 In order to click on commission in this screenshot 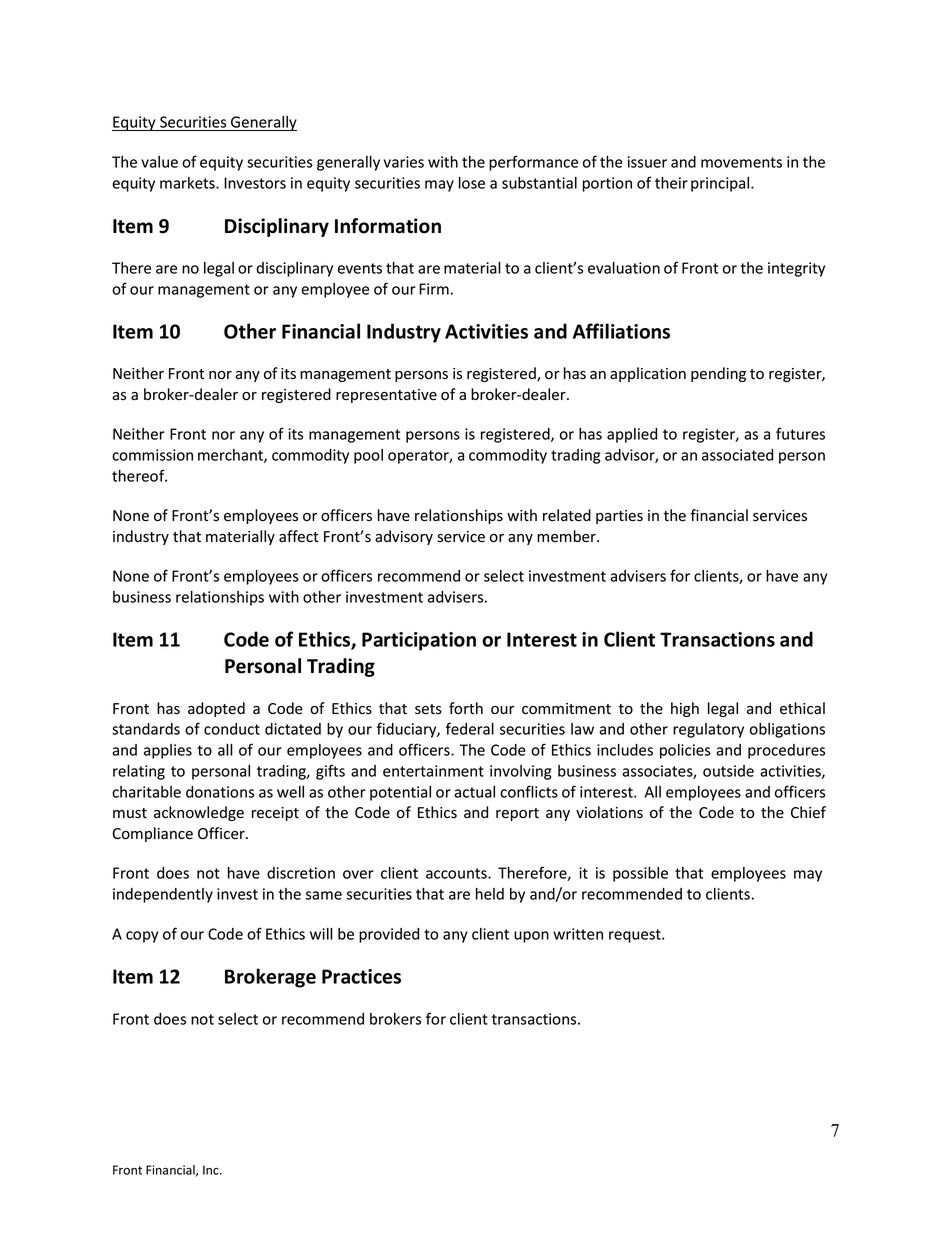, I will do `click(152, 455)`.
